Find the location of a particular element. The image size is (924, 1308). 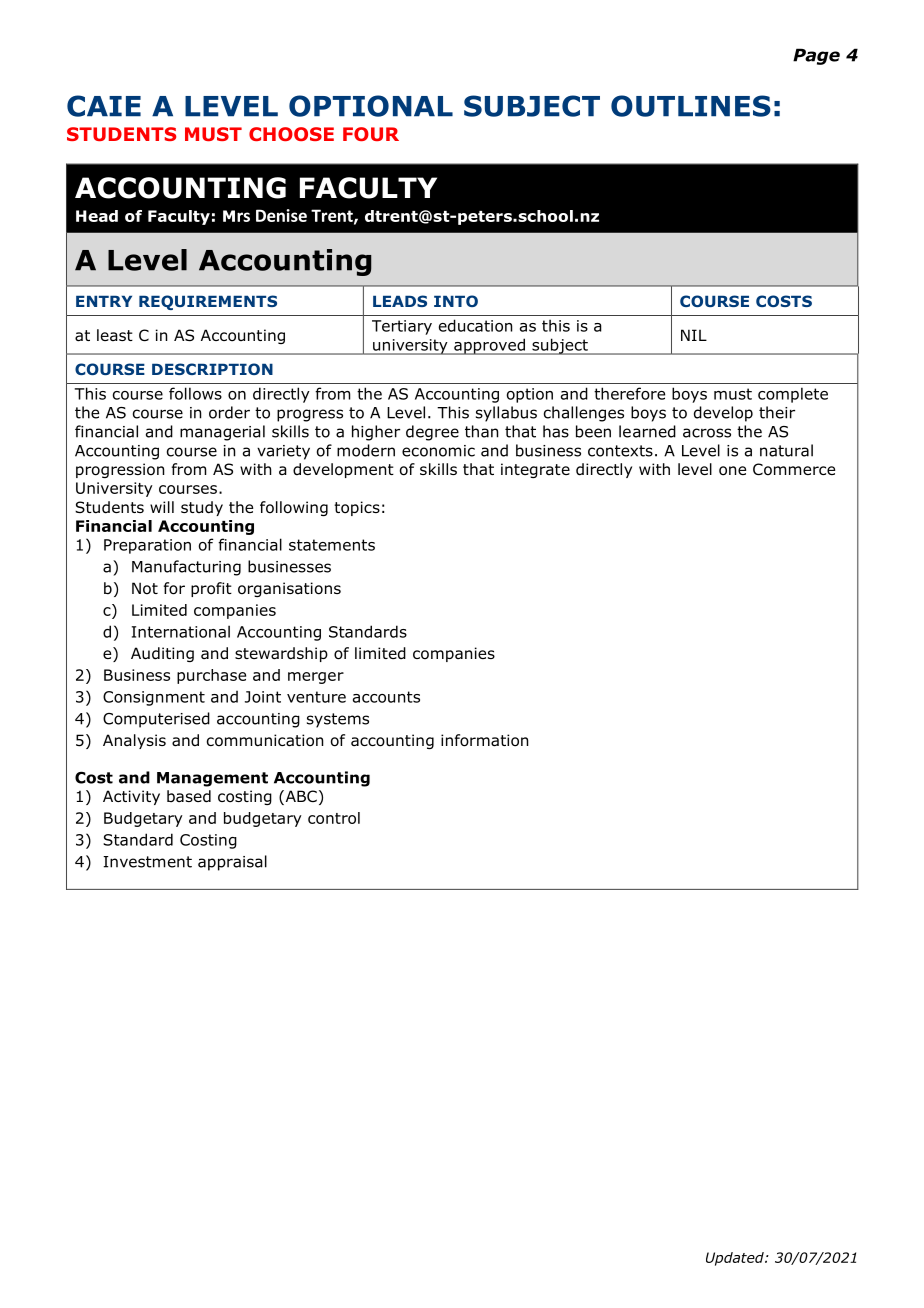

one is located at coordinates (732, 471).
